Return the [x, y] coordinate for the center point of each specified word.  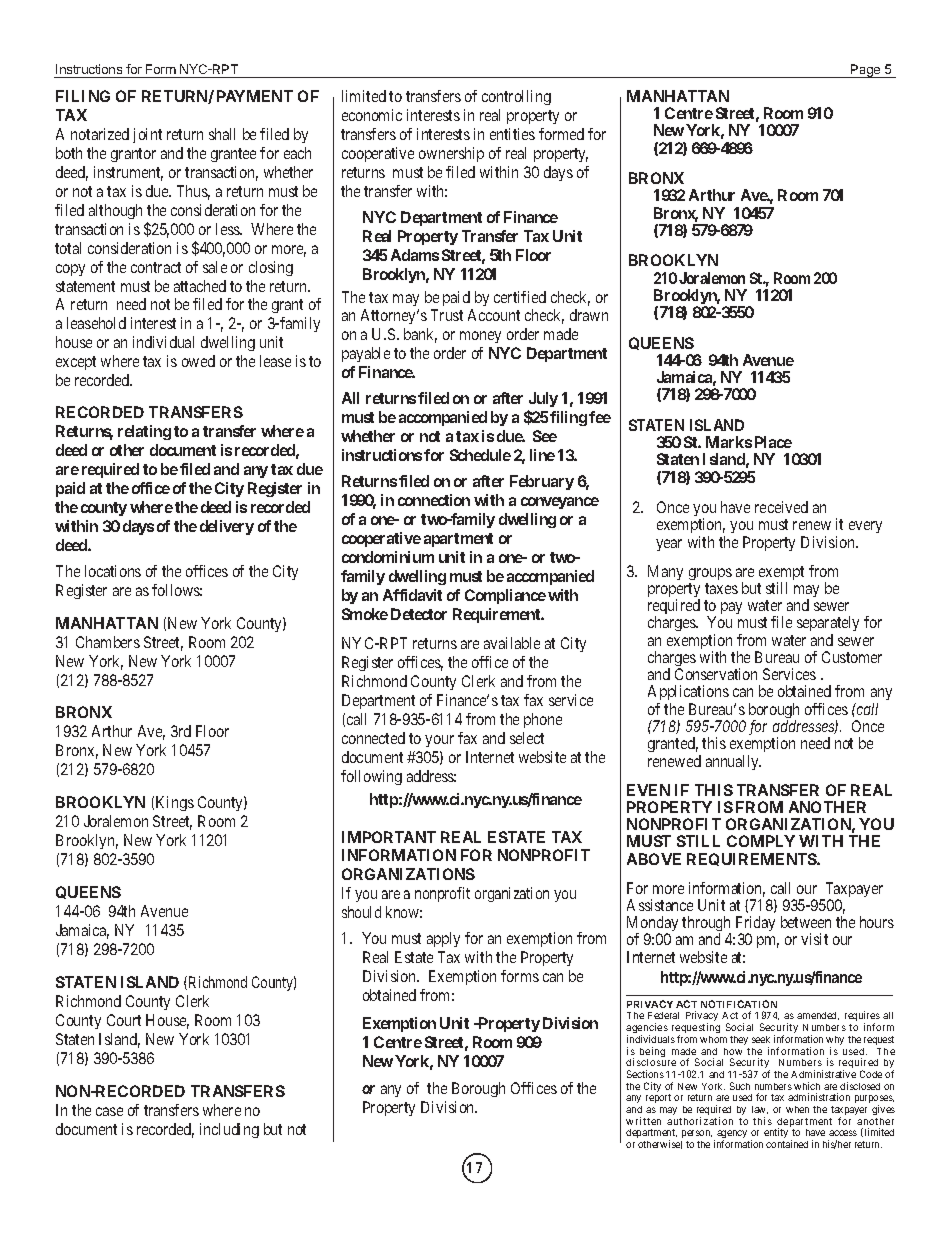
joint [147, 135]
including [229, 1130]
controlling [516, 97]
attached [200, 286]
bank [420, 335]
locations [113, 571]
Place [773, 442]
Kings [175, 803]
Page [866, 71]
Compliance [505, 596]
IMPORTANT [389, 837]
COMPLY [761, 841]
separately [828, 625]
